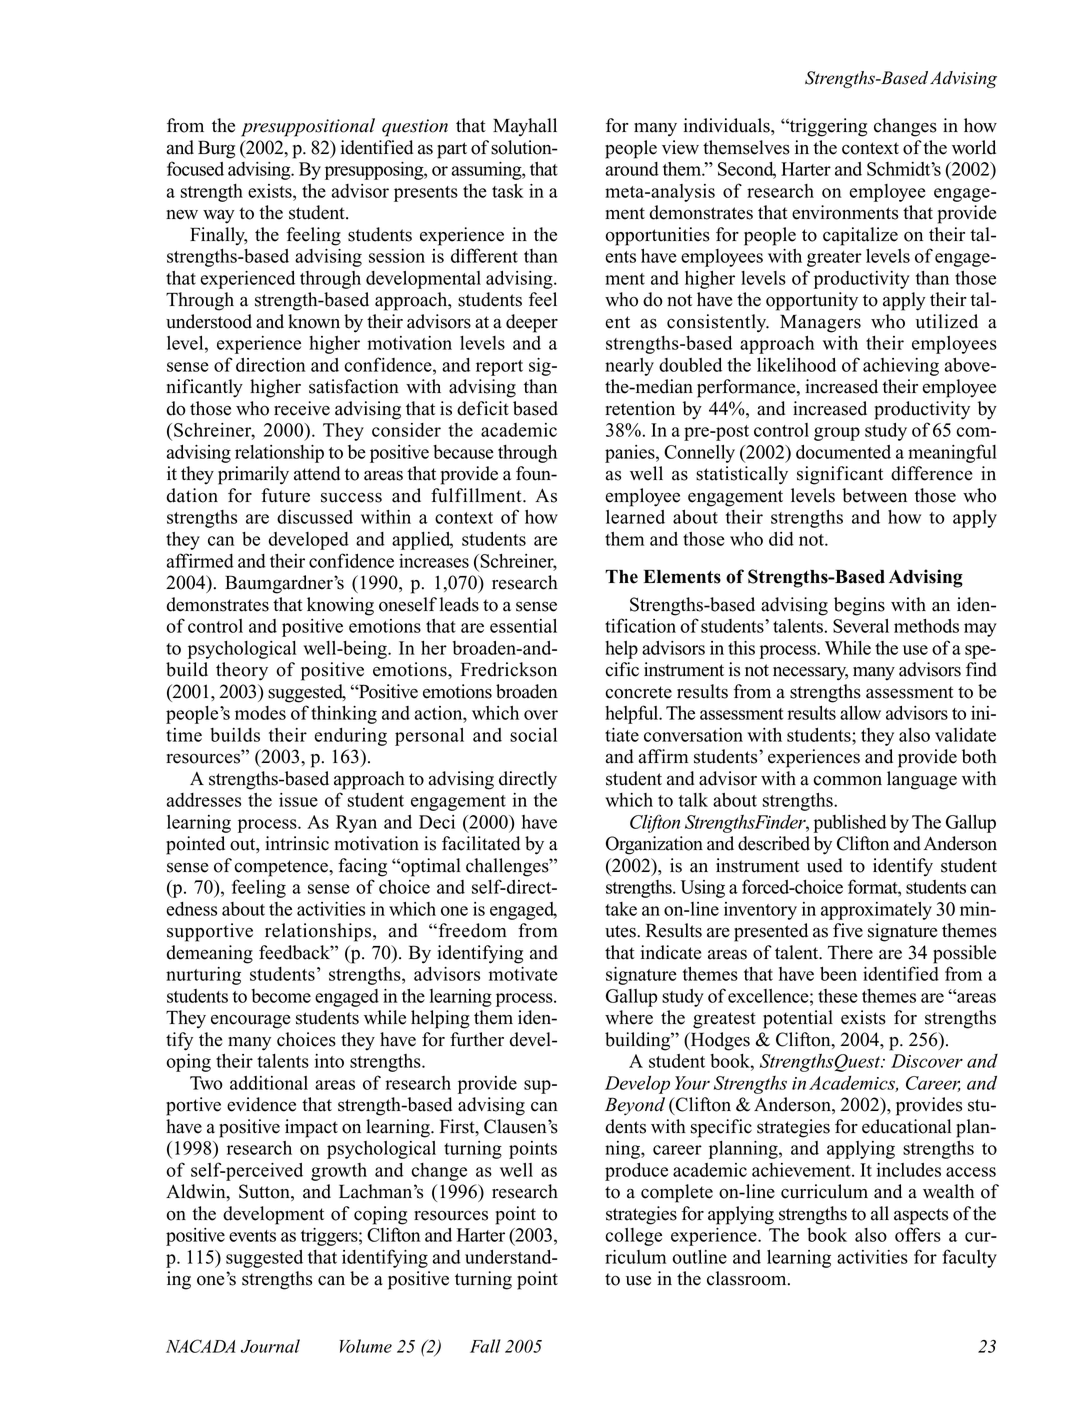  I want to click on Burg, so click(216, 149).
